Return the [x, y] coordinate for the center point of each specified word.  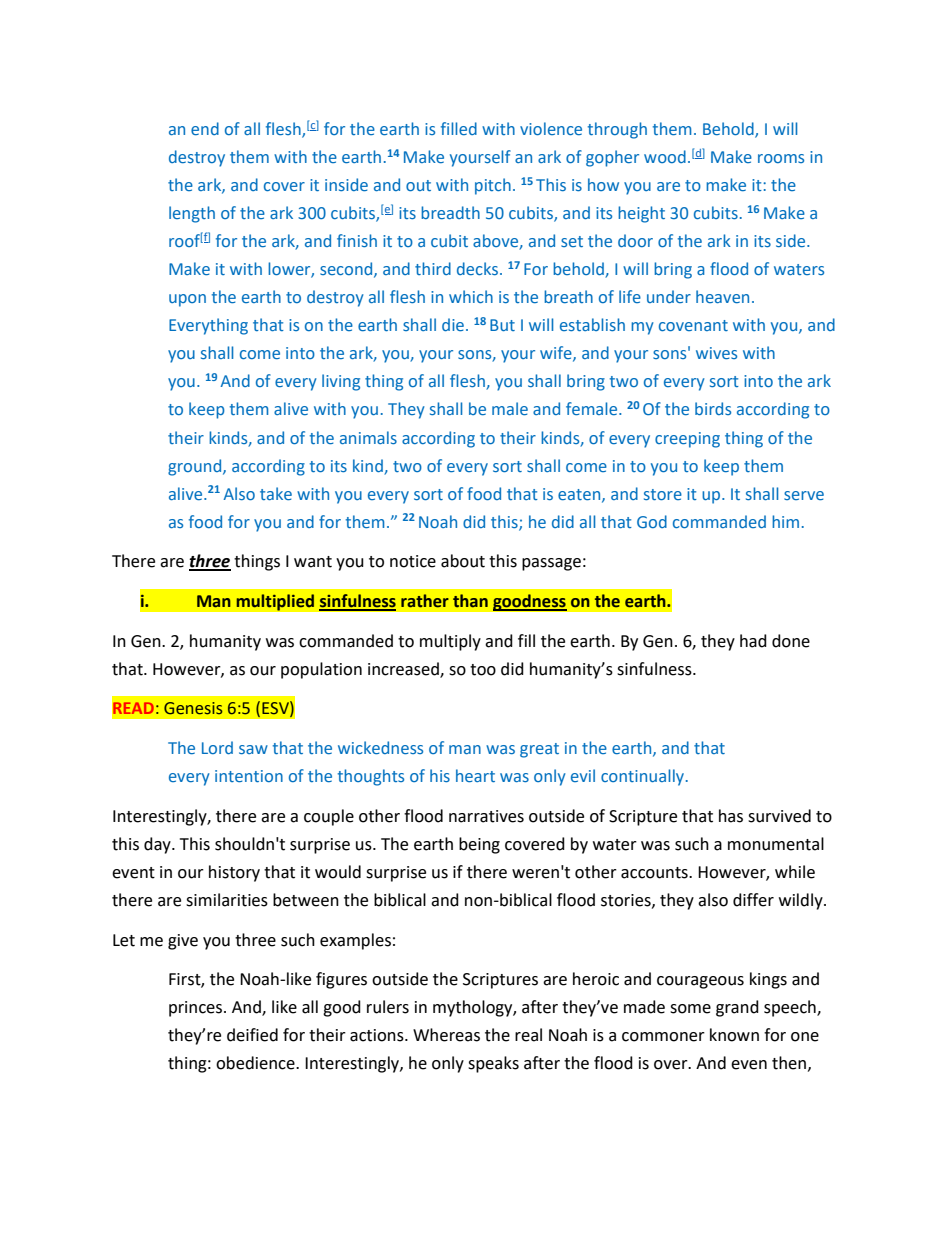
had [753, 641]
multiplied [275, 602]
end [205, 128]
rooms [781, 158]
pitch [493, 186]
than [470, 601]
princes [197, 1009]
